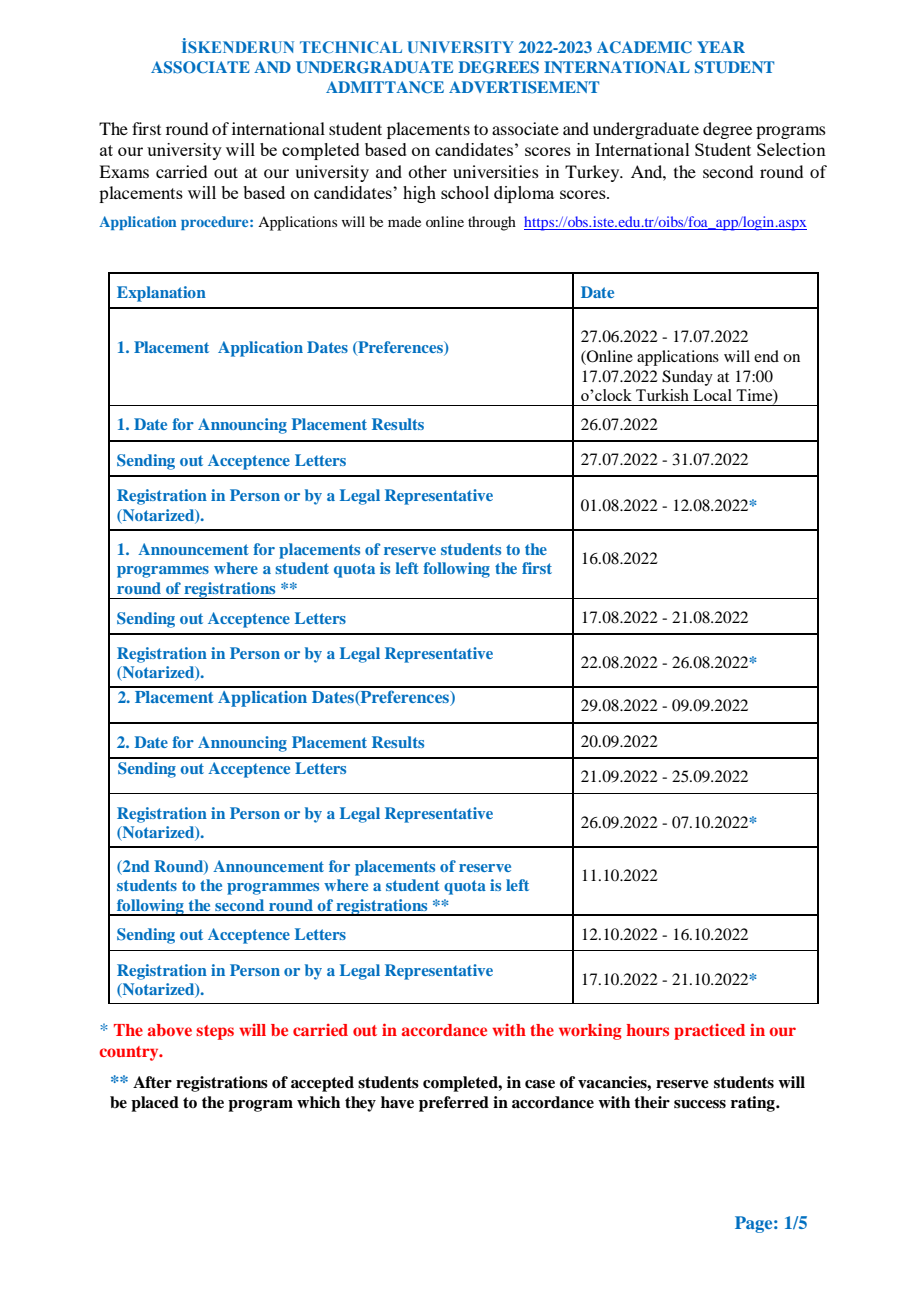 Image resolution: width=924 pixels, height=1308 pixels. What do you see at coordinates (700, 1104) in the document?
I see `success` at bounding box center [700, 1104].
